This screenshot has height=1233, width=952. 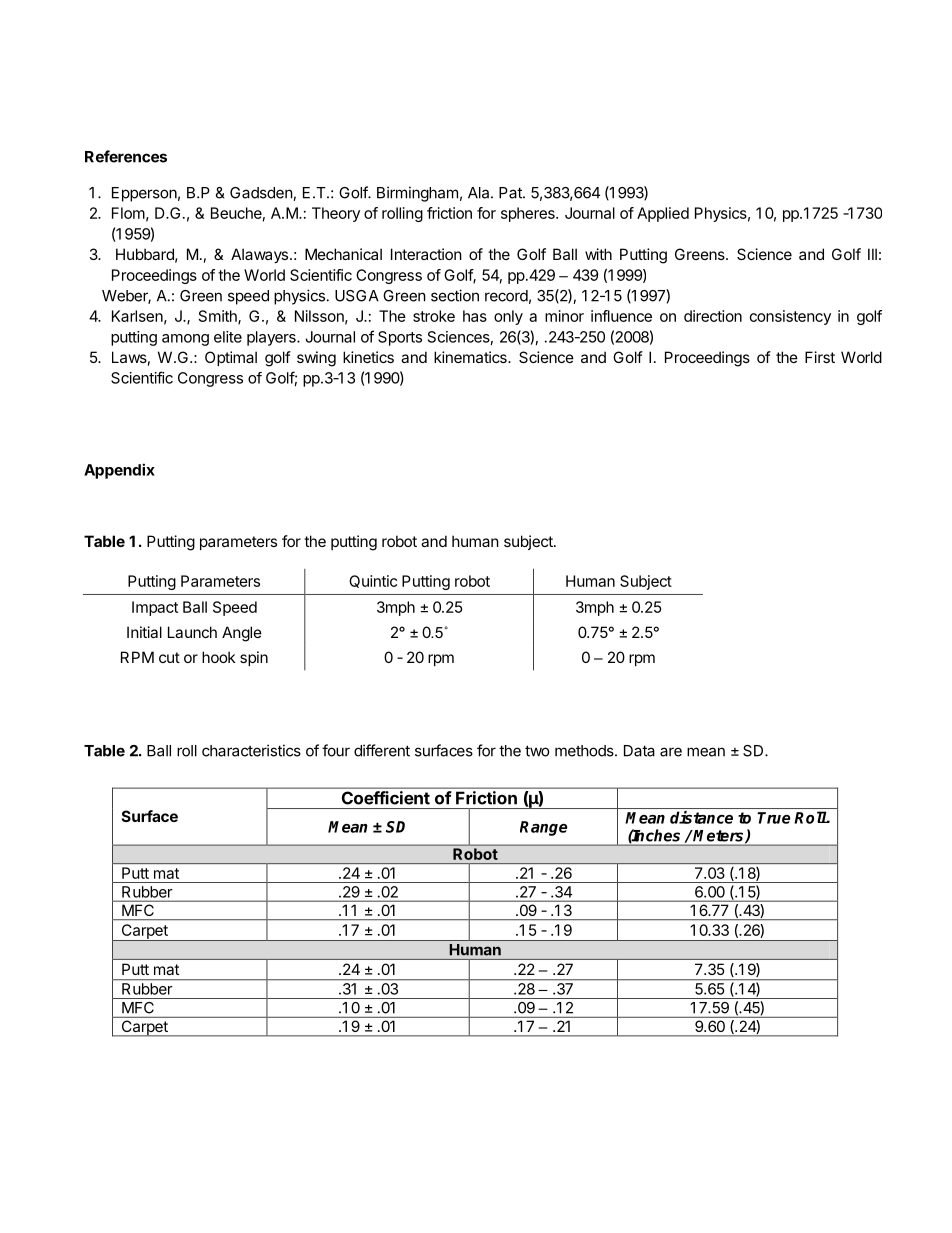 I want to click on Quintic, so click(x=373, y=581).
